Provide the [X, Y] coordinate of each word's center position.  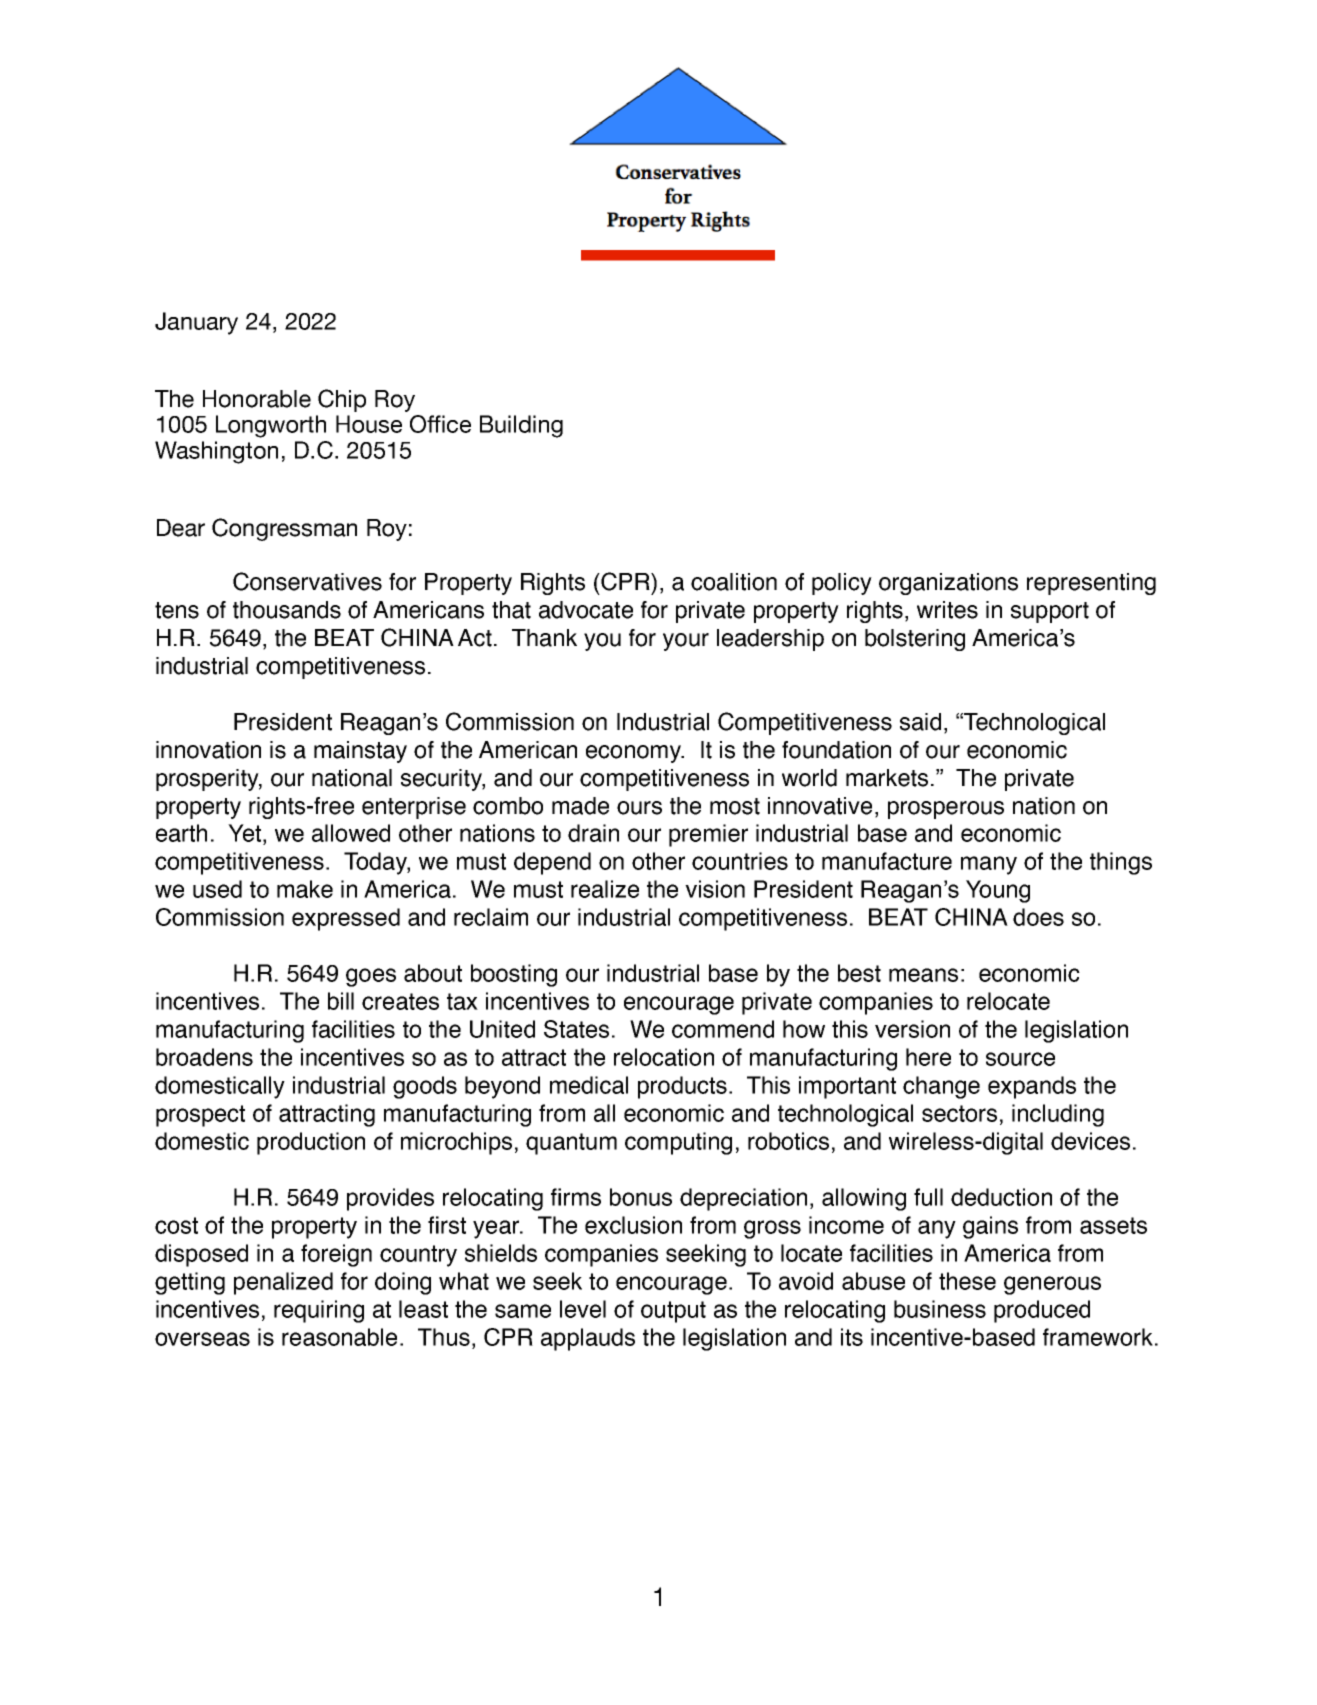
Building [521, 426]
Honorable [257, 399]
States [576, 1029]
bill [341, 1001]
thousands [287, 610]
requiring [319, 1311]
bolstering [915, 640]
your [686, 642]
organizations [948, 584]
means [923, 975]
